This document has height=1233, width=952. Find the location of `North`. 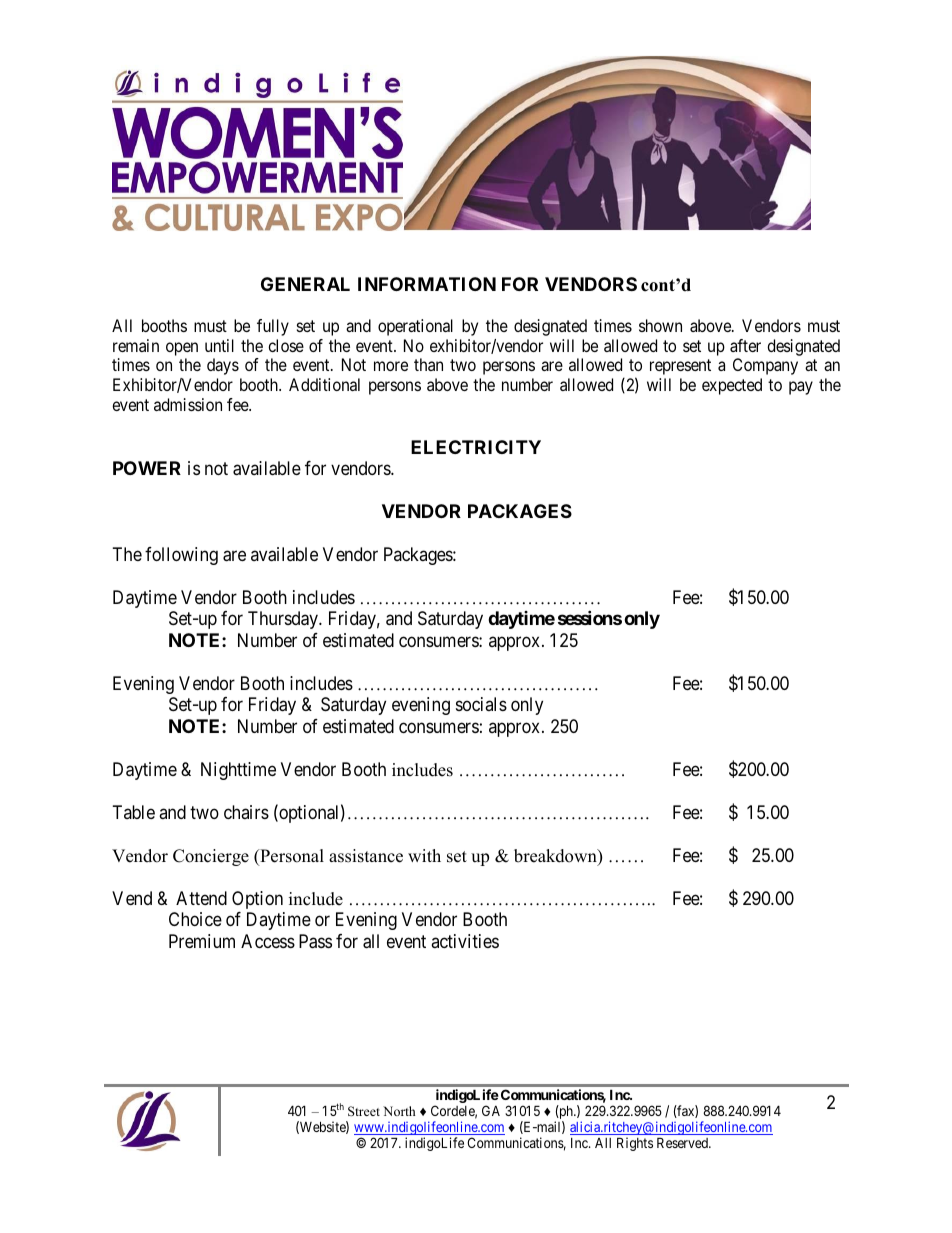

North is located at coordinates (399, 1111).
